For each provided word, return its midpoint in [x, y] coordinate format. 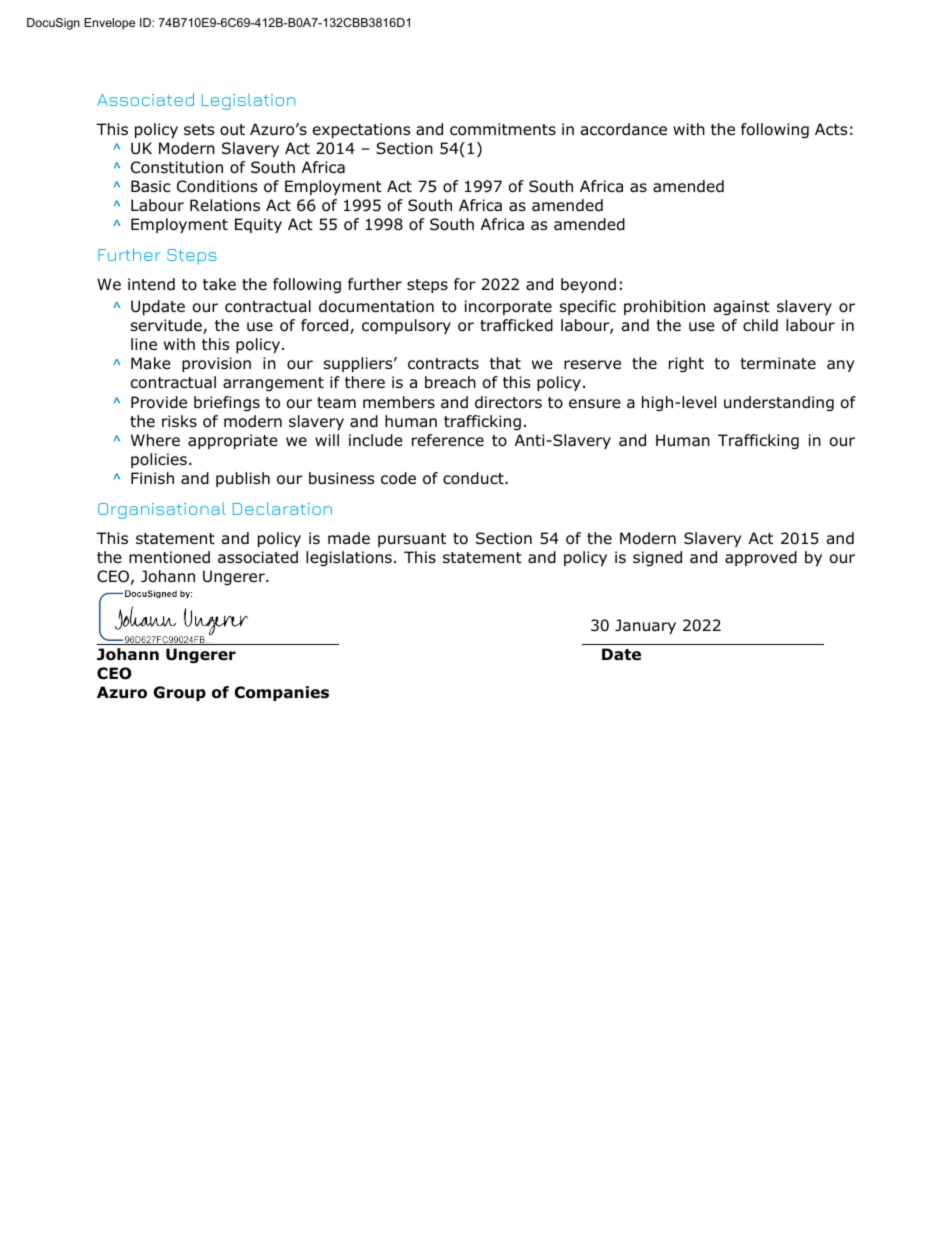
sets [199, 129]
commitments [503, 129]
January [645, 626]
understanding [779, 404]
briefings [227, 404]
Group [180, 693]
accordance [624, 129]
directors [508, 402]
